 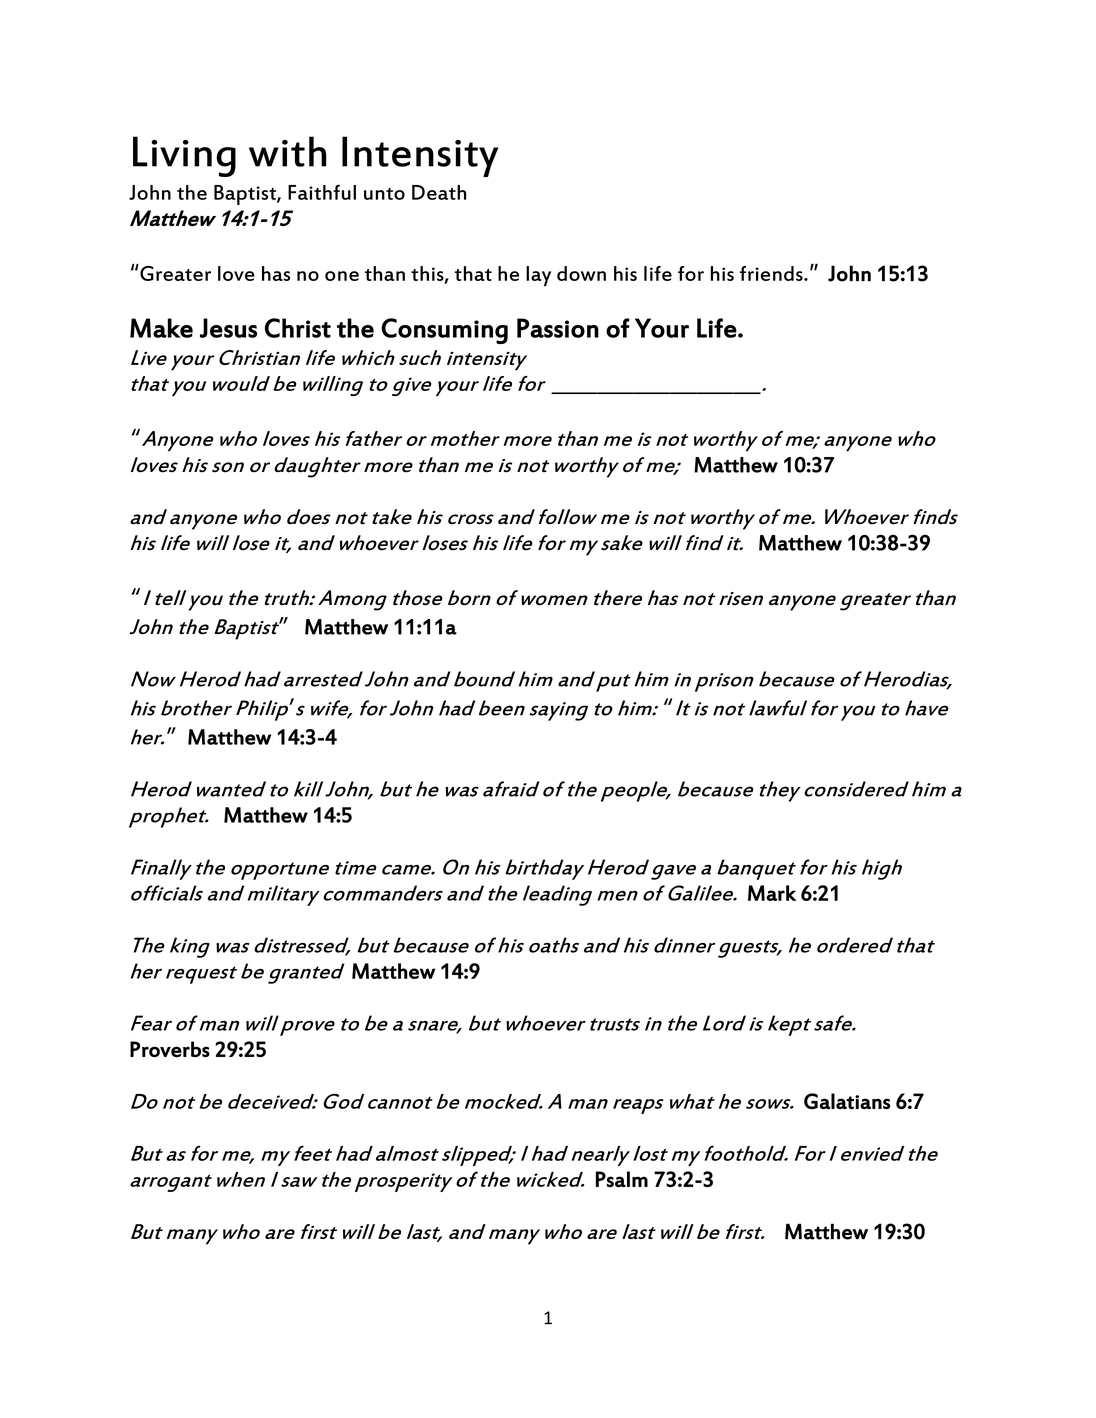 I want to click on with, so click(x=287, y=151).
